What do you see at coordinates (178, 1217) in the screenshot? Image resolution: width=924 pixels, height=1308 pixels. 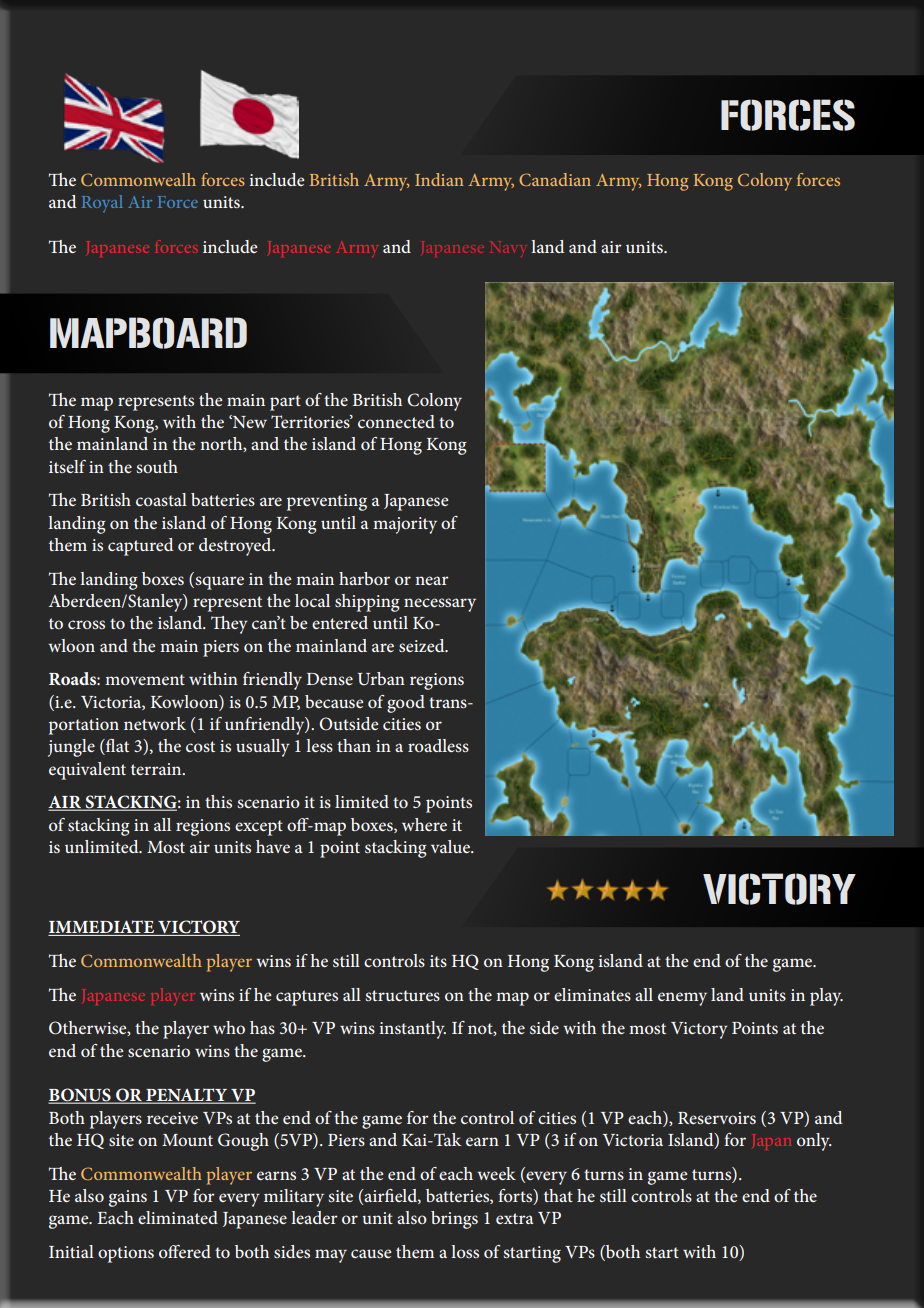 I see `eliminated` at bounding box center [178, 1217].
